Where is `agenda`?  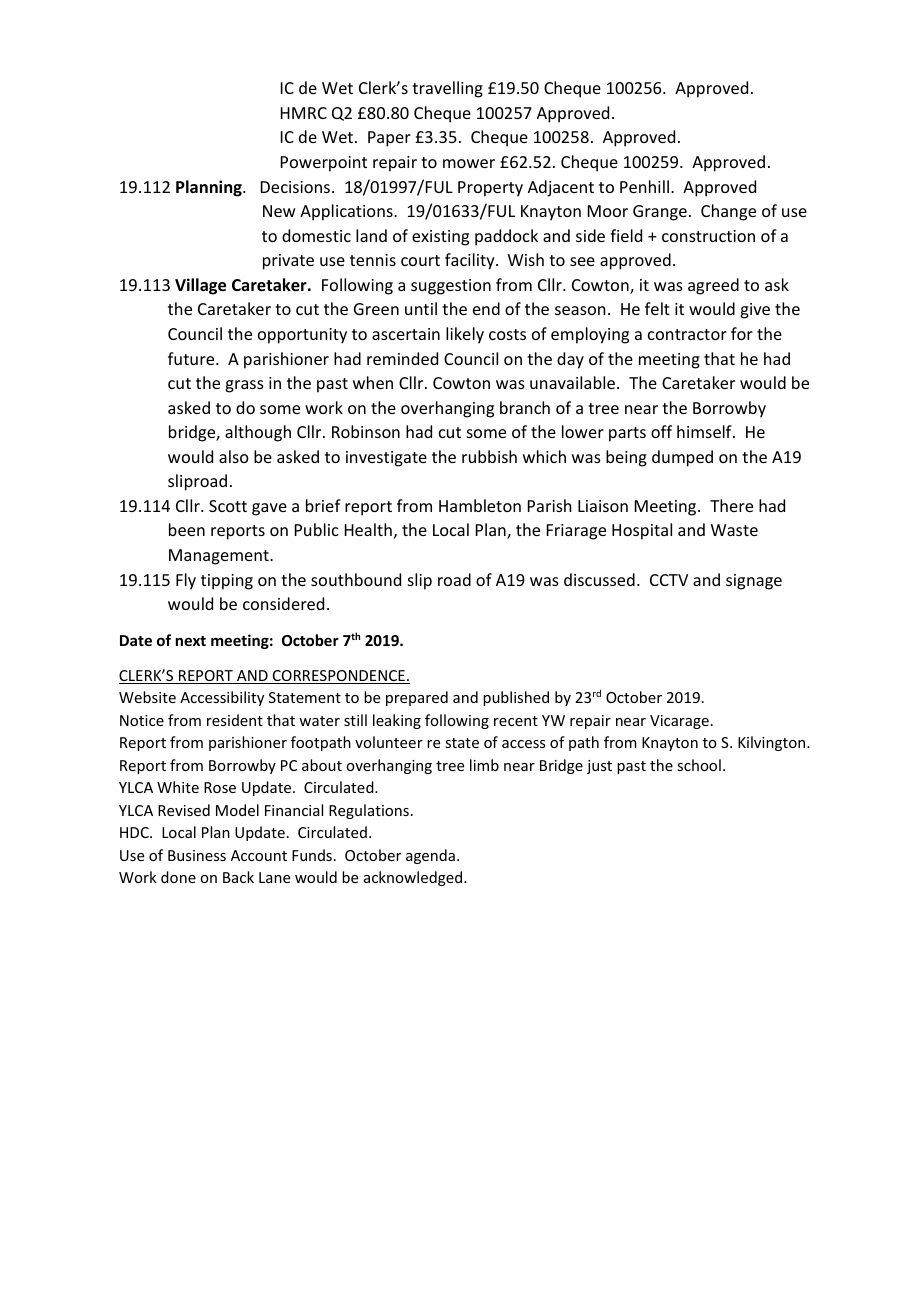
agenda is located at coordinates (430, 856).
